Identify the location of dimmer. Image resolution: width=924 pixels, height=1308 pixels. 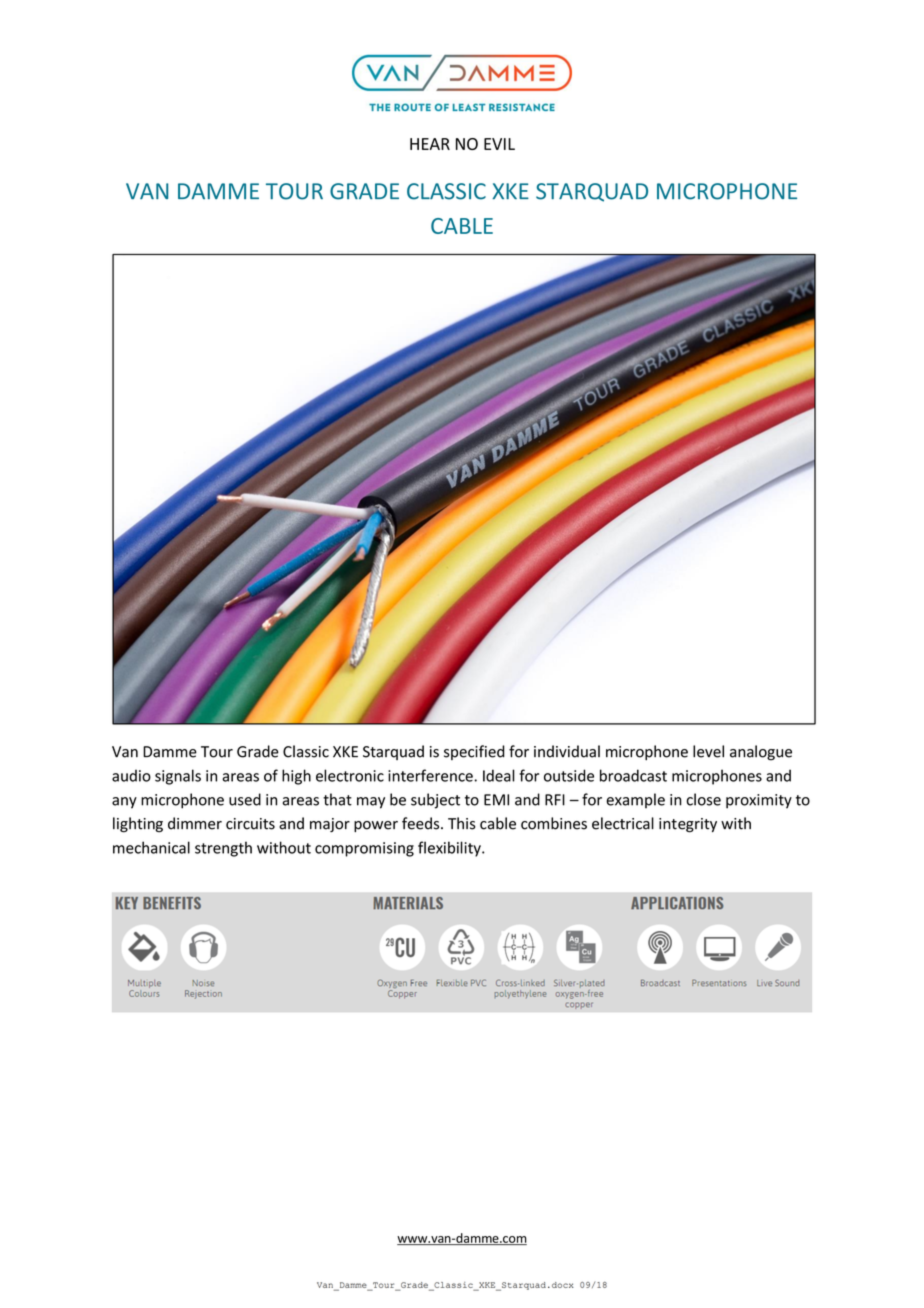
(195, 823).
